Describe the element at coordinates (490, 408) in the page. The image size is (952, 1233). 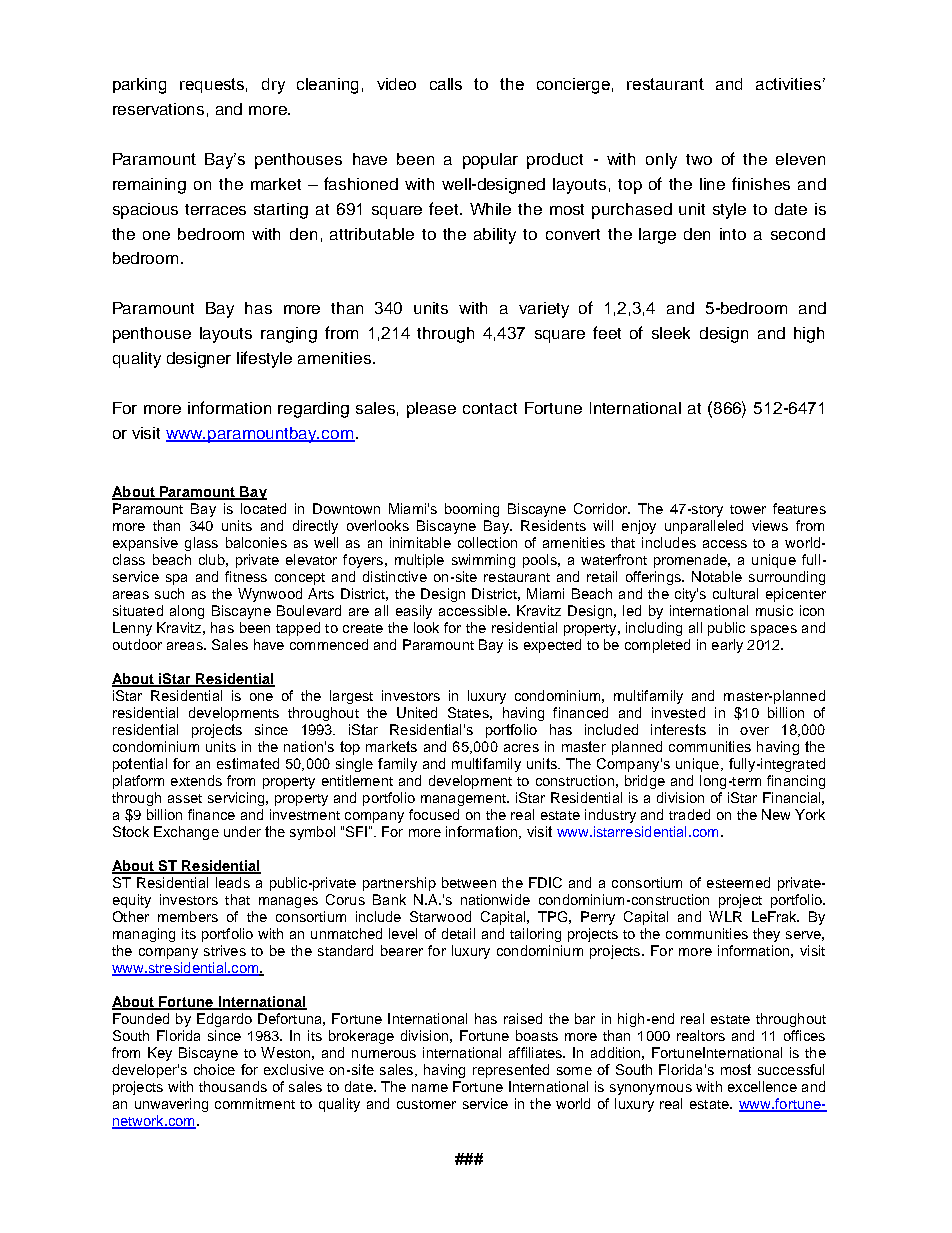
I see `contact` at that location.
